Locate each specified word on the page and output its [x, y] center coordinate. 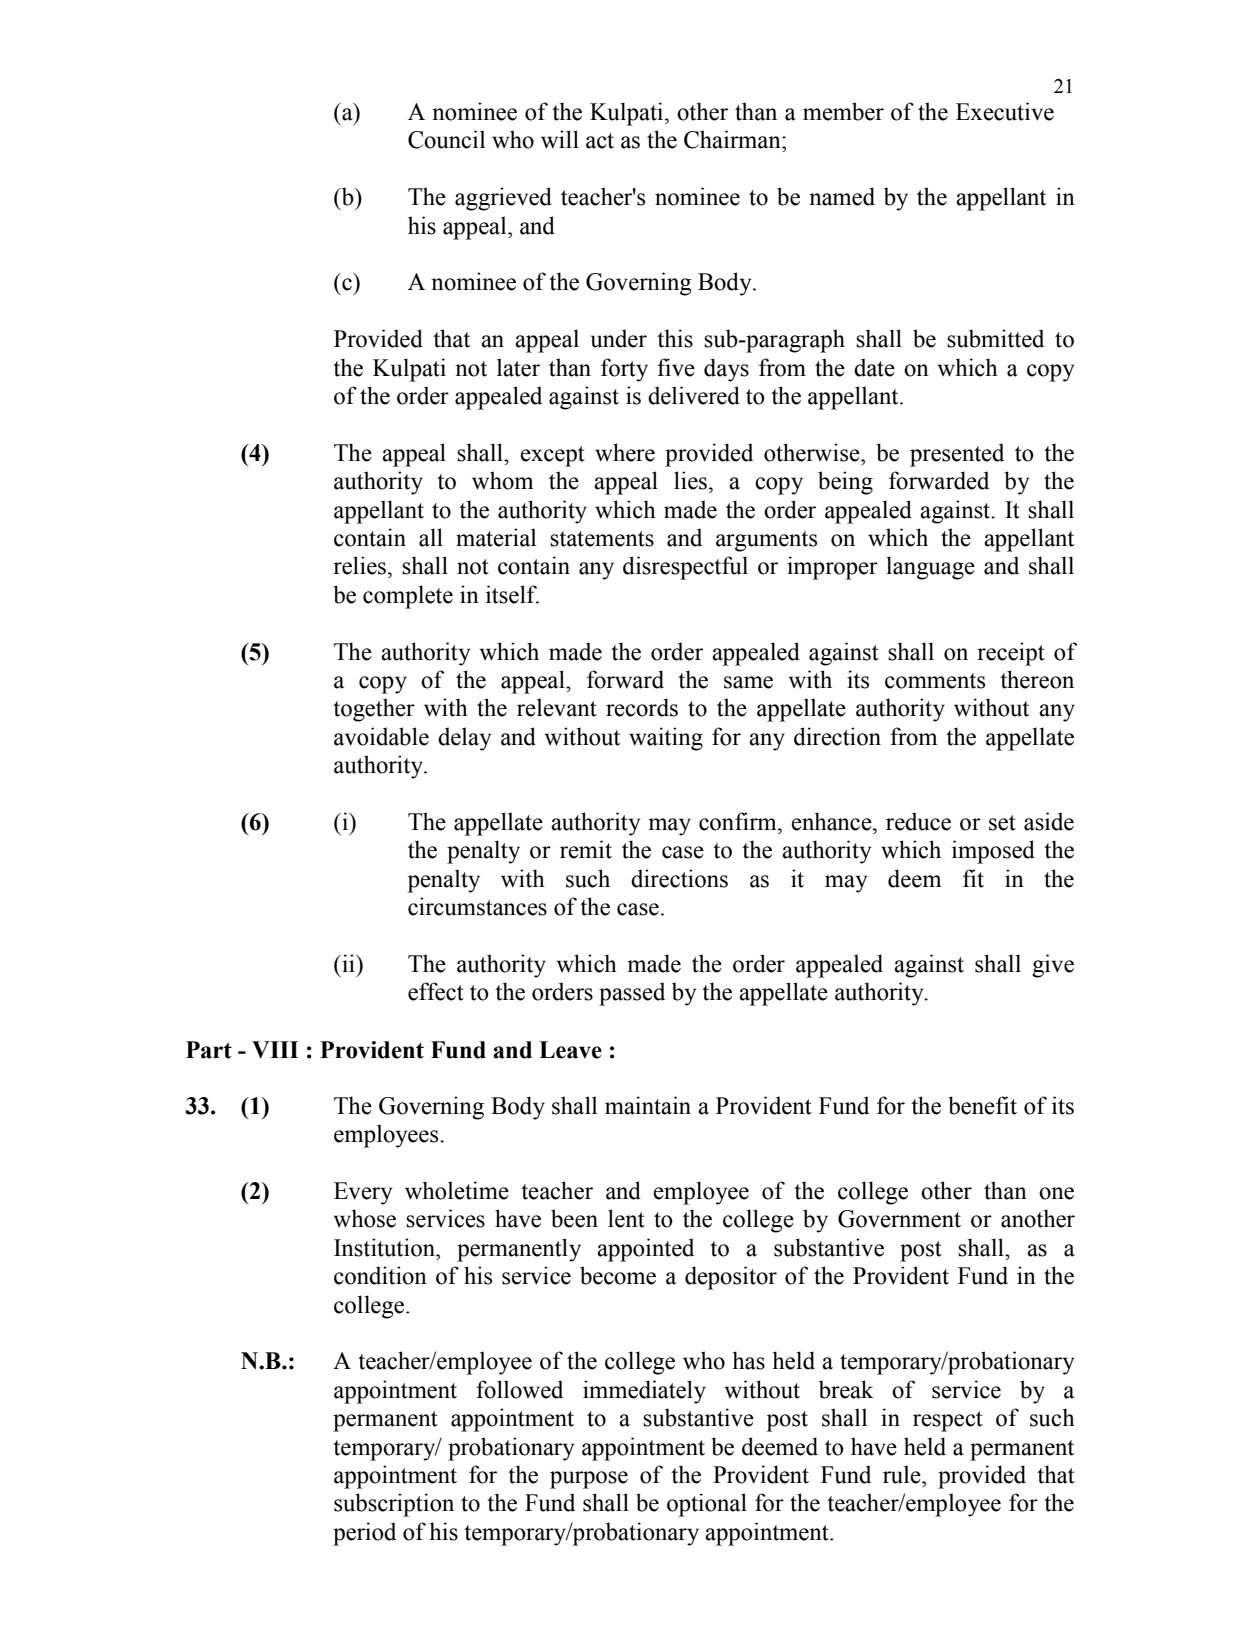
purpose [589, 1480]
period [364, 1534]
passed [632, 994]
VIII [275, 1050]
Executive [1005, 111]
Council [446, 139]
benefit [982, 1105]
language [930, 568]
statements [602, 539]
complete [408, 597]
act [600, 141]
